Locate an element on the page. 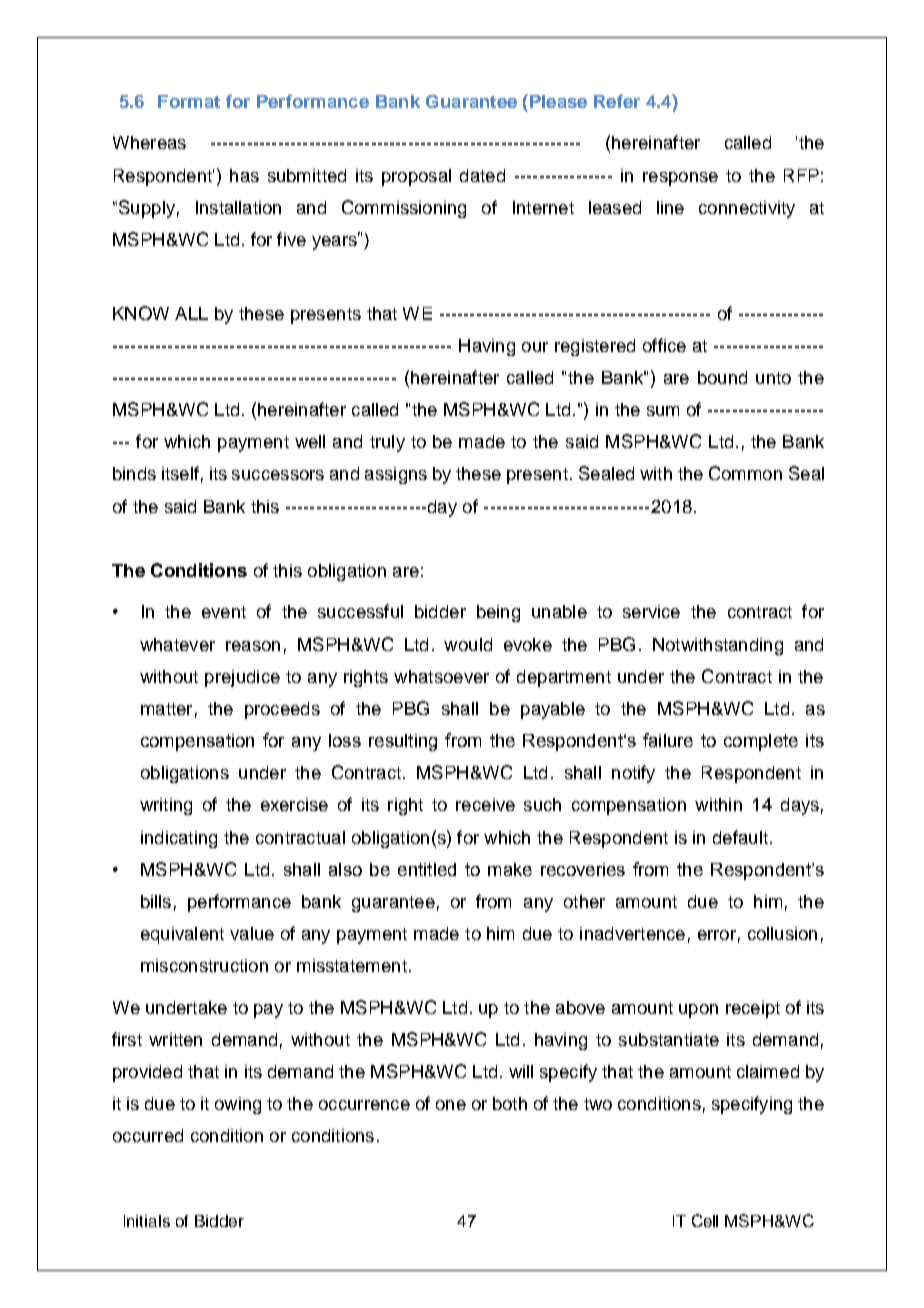 The width and height of the page is (924, 1308). response is located at coordinates (680, 179).
